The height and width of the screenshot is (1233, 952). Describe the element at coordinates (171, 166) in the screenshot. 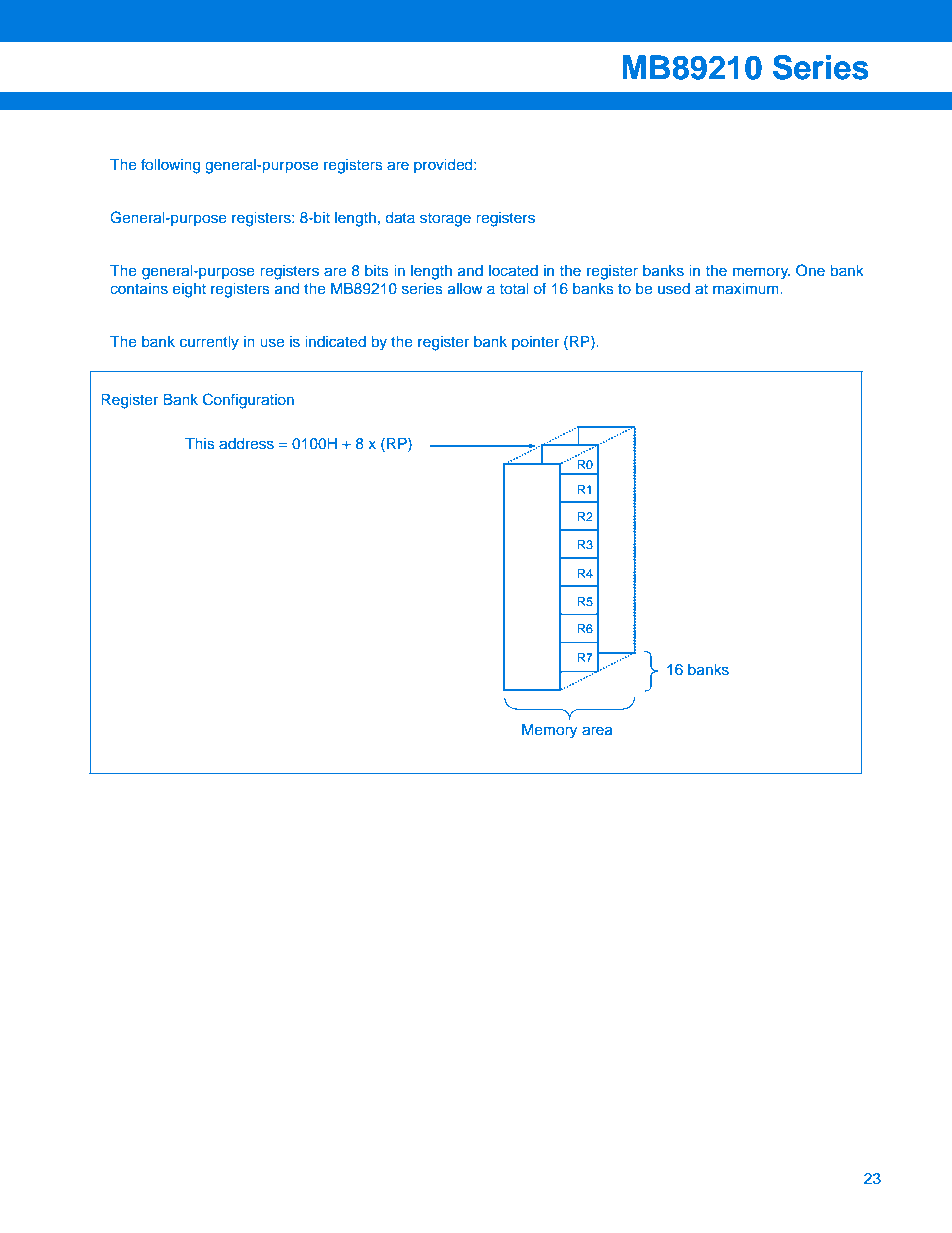

I see `following` at that location.
